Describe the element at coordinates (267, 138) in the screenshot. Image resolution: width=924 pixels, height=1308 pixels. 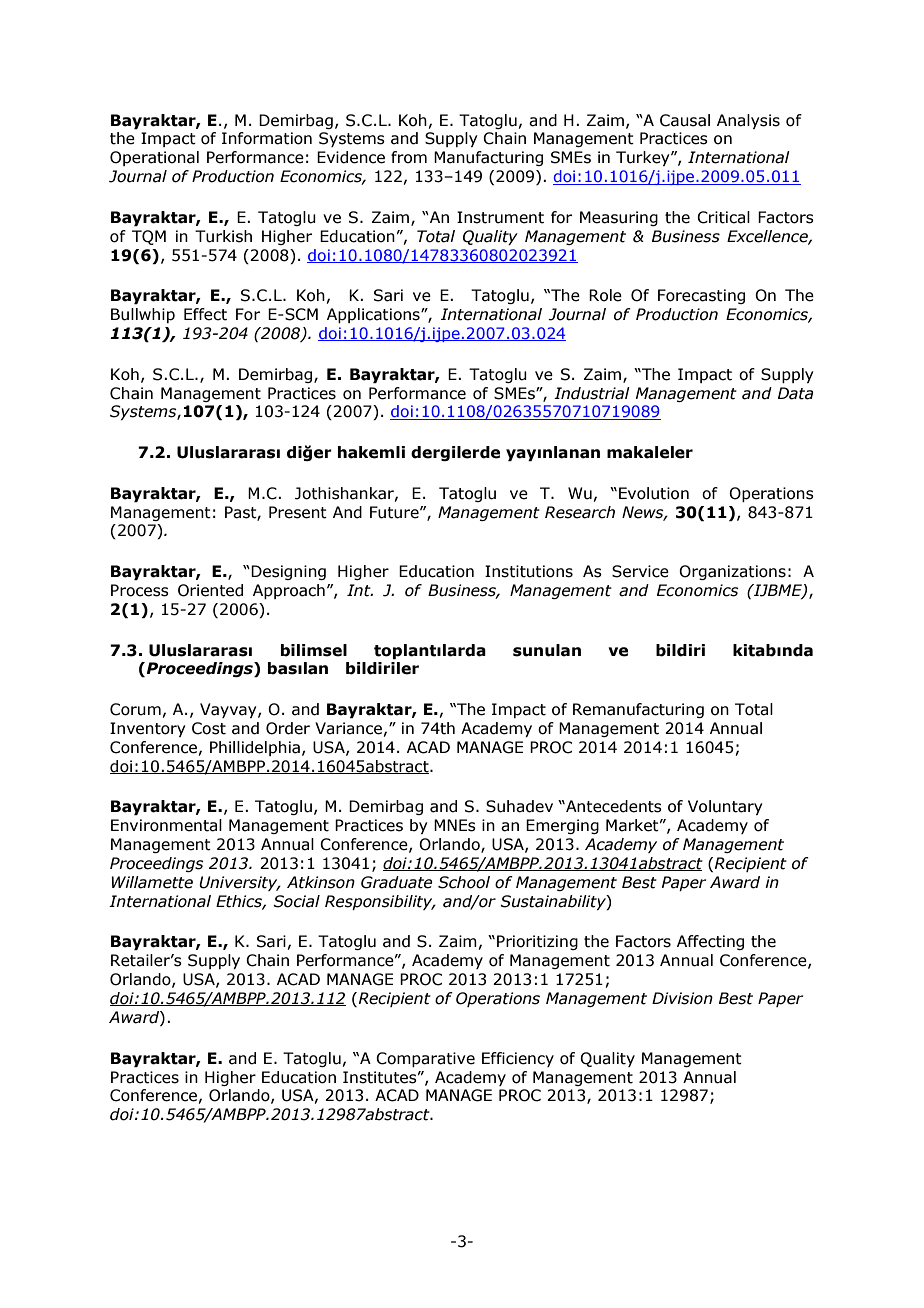
I see `Information` at that location.
